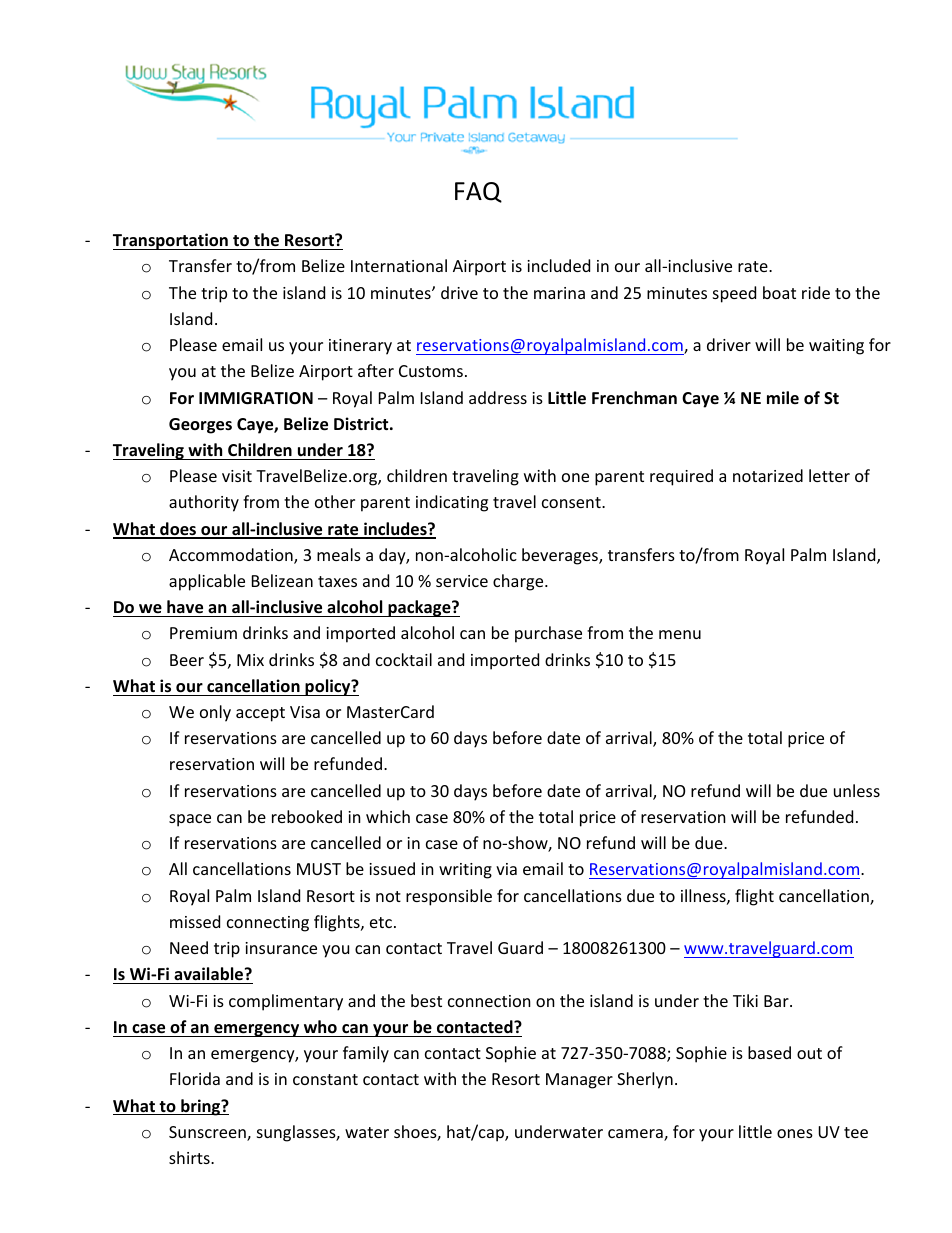 The image size is (952, 1233). I want to click on Bar, so click(777, 1001).
